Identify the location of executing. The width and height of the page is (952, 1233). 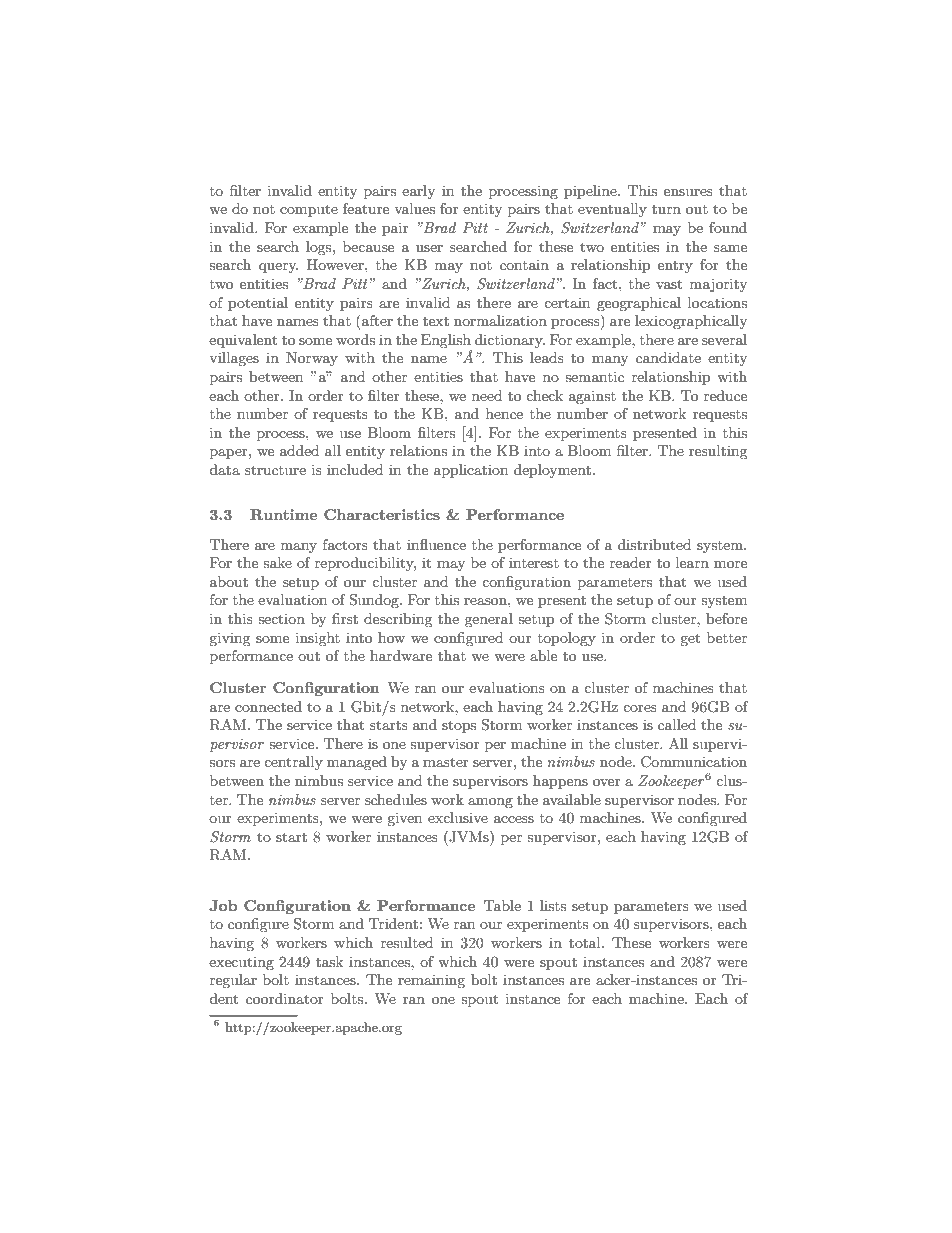
(241, 963).
